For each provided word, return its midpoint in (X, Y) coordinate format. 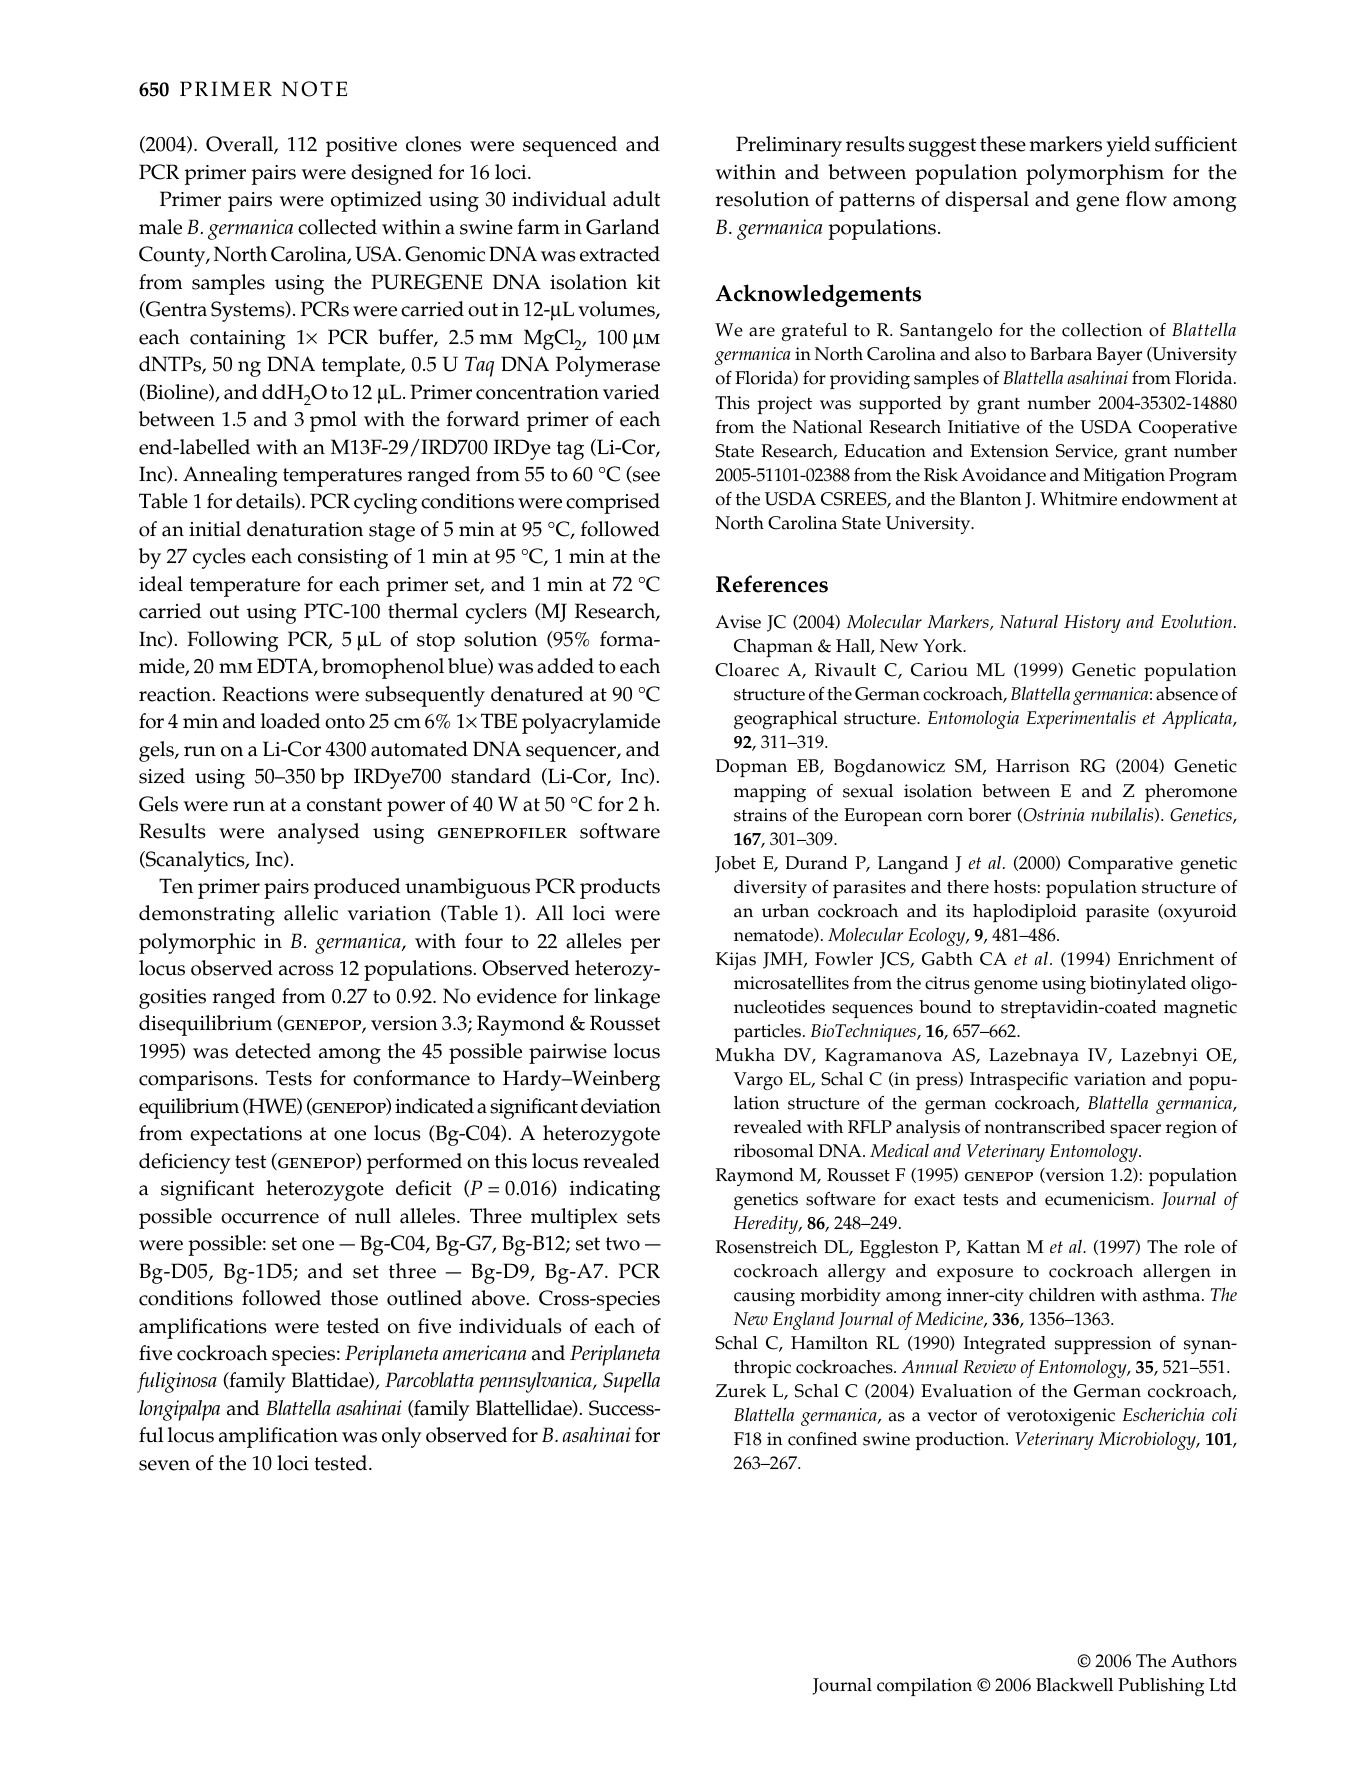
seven (164, 1465)
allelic (311, 913)
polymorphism (1095, 174)
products (620, 888)
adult (636, 199)
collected (337, 227)
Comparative (1120, 865)
